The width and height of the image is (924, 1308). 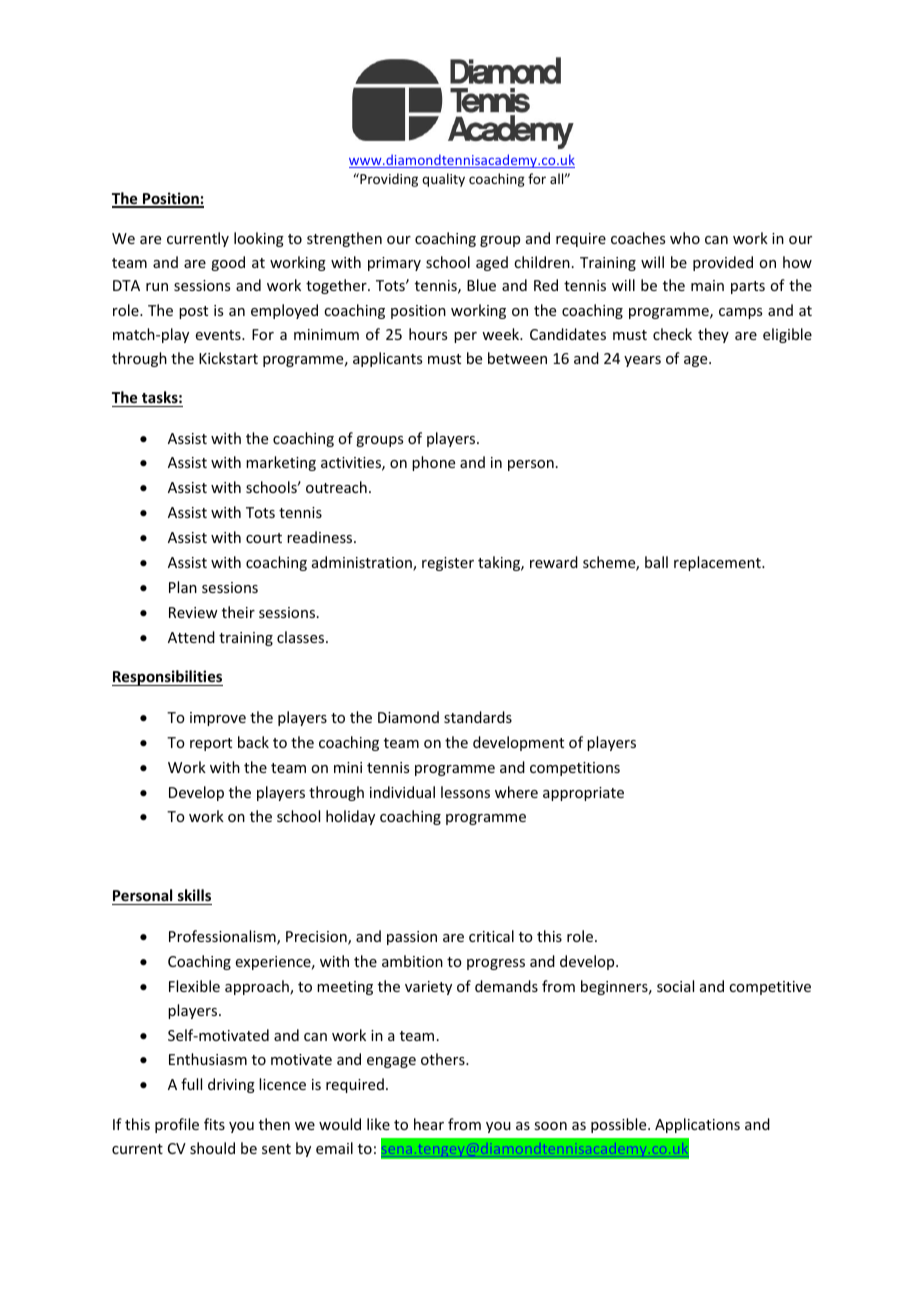 What do you see at coordinates (443, 180) in the image?
I see `quality` at bounding box center [443, 180].
